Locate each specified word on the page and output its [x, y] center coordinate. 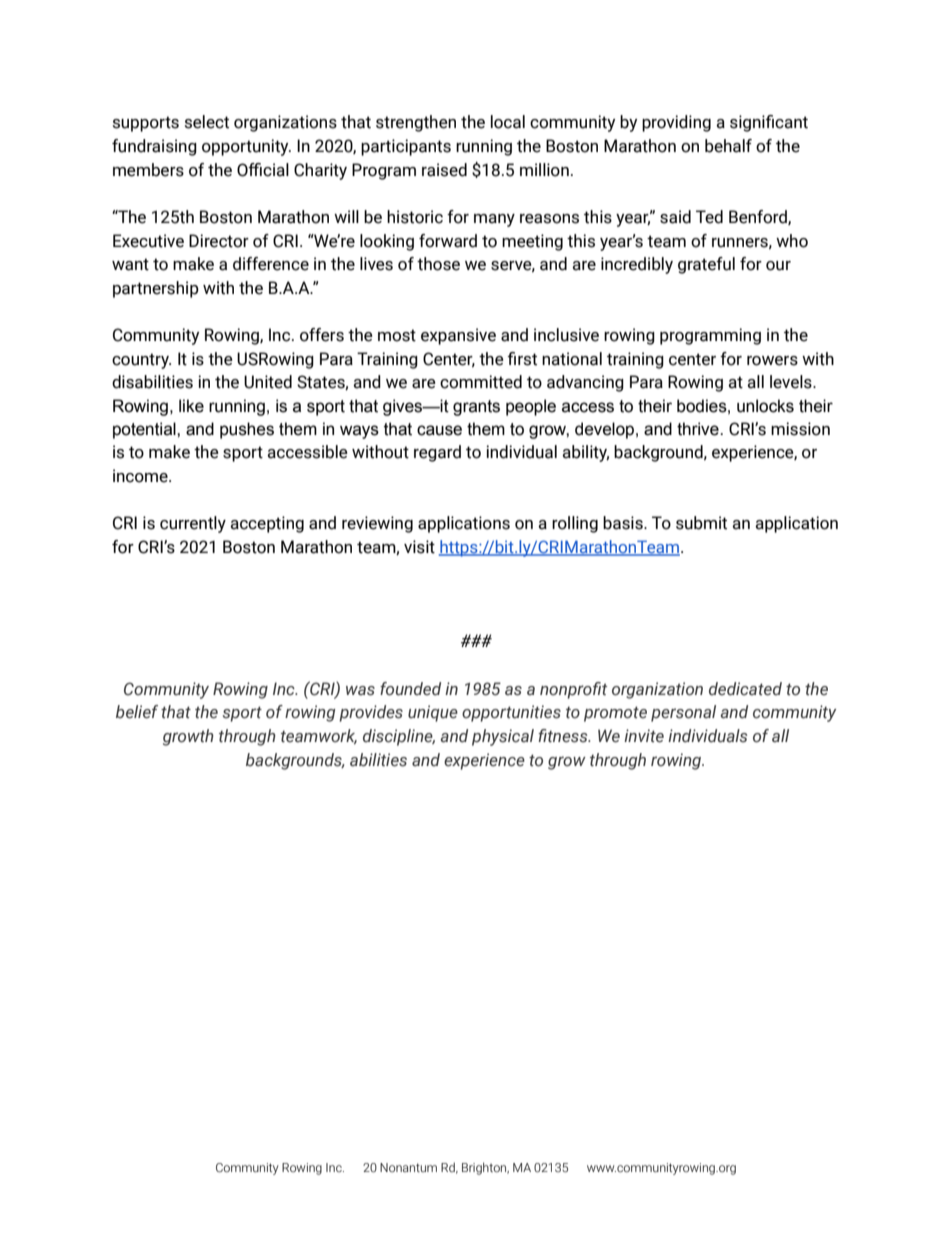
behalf [728, 146]
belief [137, 712]
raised [444, 170]
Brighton [485, 1168]
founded [410, 689]
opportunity [246, 147]
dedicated [745, 689]
